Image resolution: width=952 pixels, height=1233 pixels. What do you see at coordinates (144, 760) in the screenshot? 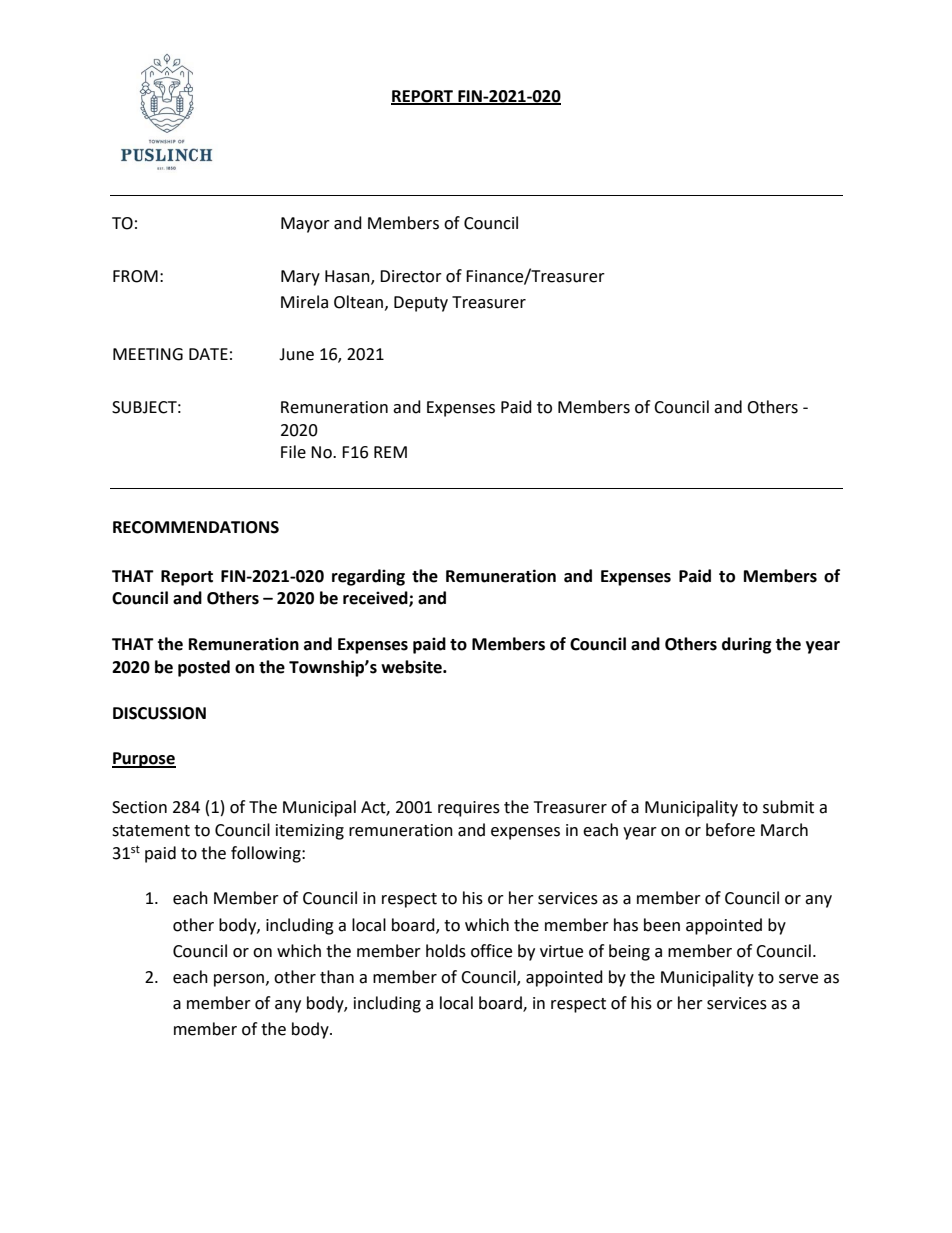
I see `Purpose` at bounding box center [144, 760].
